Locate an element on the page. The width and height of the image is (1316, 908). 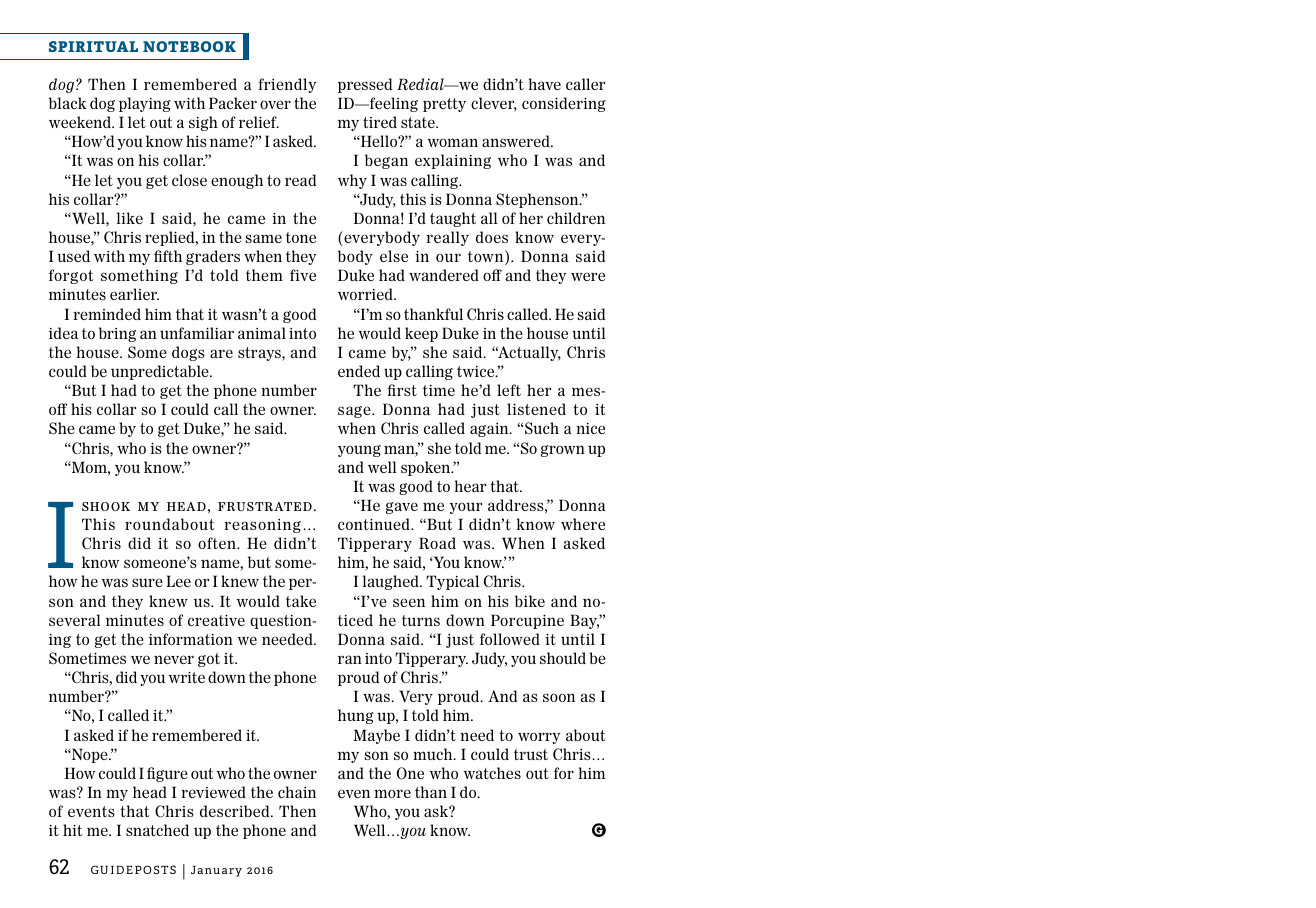
town is located at coordinates (487, 257).
